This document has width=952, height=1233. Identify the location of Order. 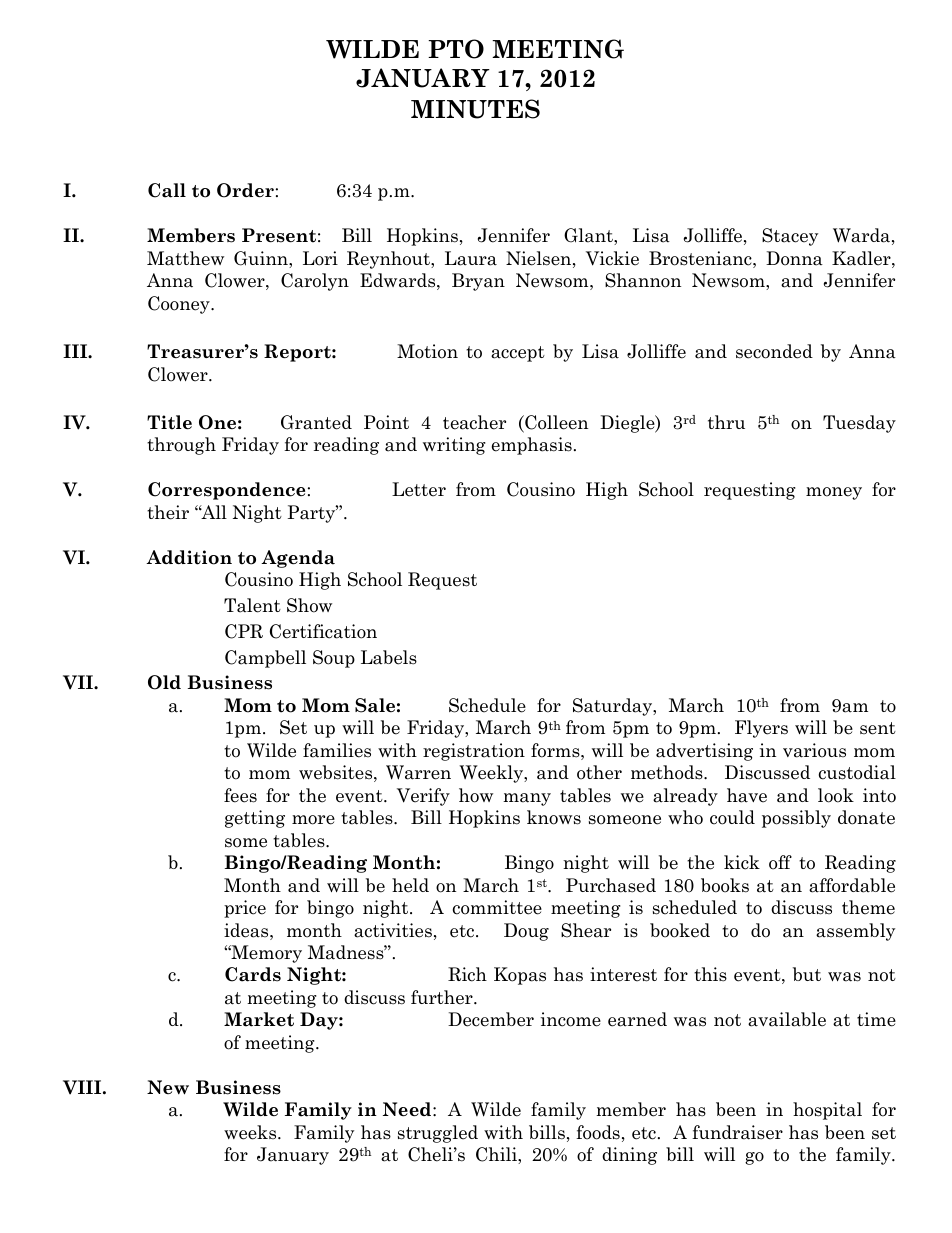
(245, 190).
